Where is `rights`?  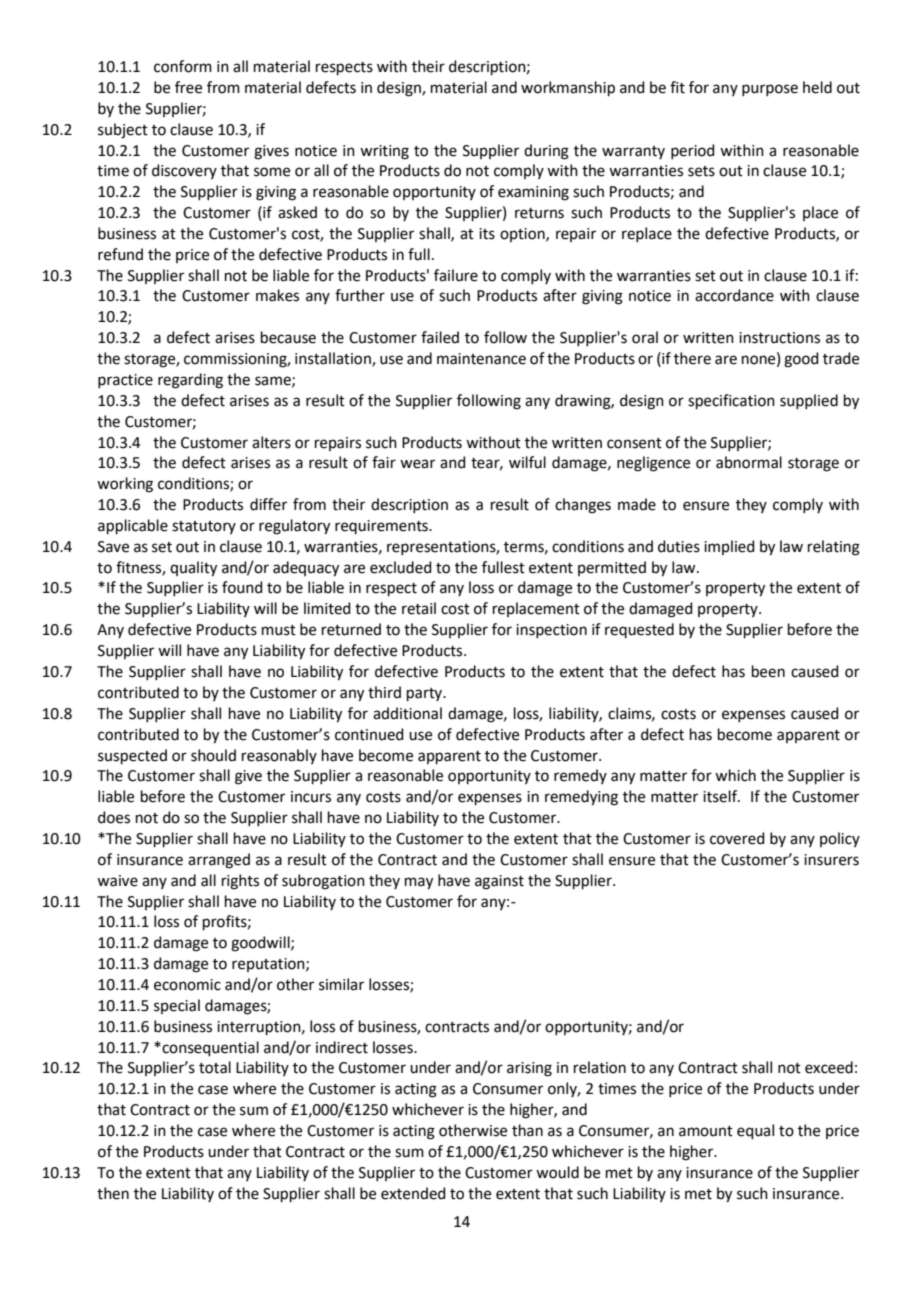 rights is located at coordinates (240, 882).
